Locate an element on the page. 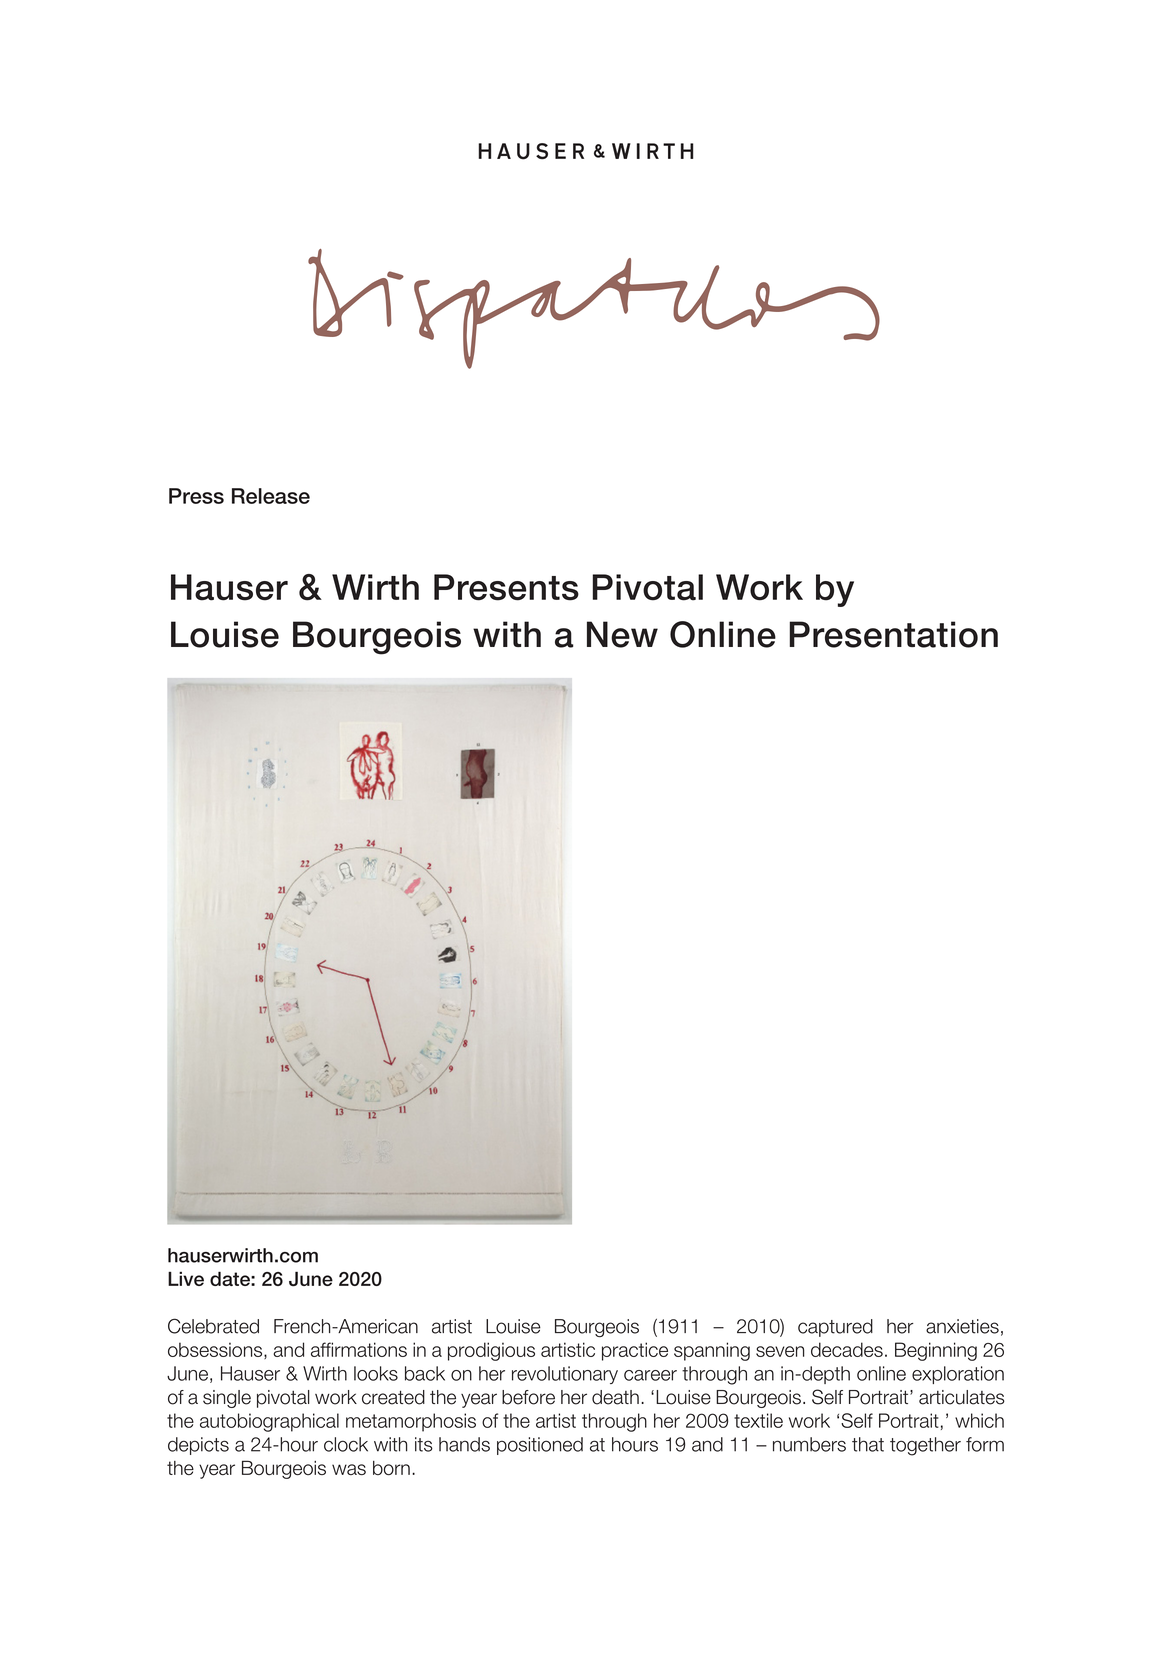 The height and width of the page is (1657, 1172). Press is located at coordinates (196, 496).
